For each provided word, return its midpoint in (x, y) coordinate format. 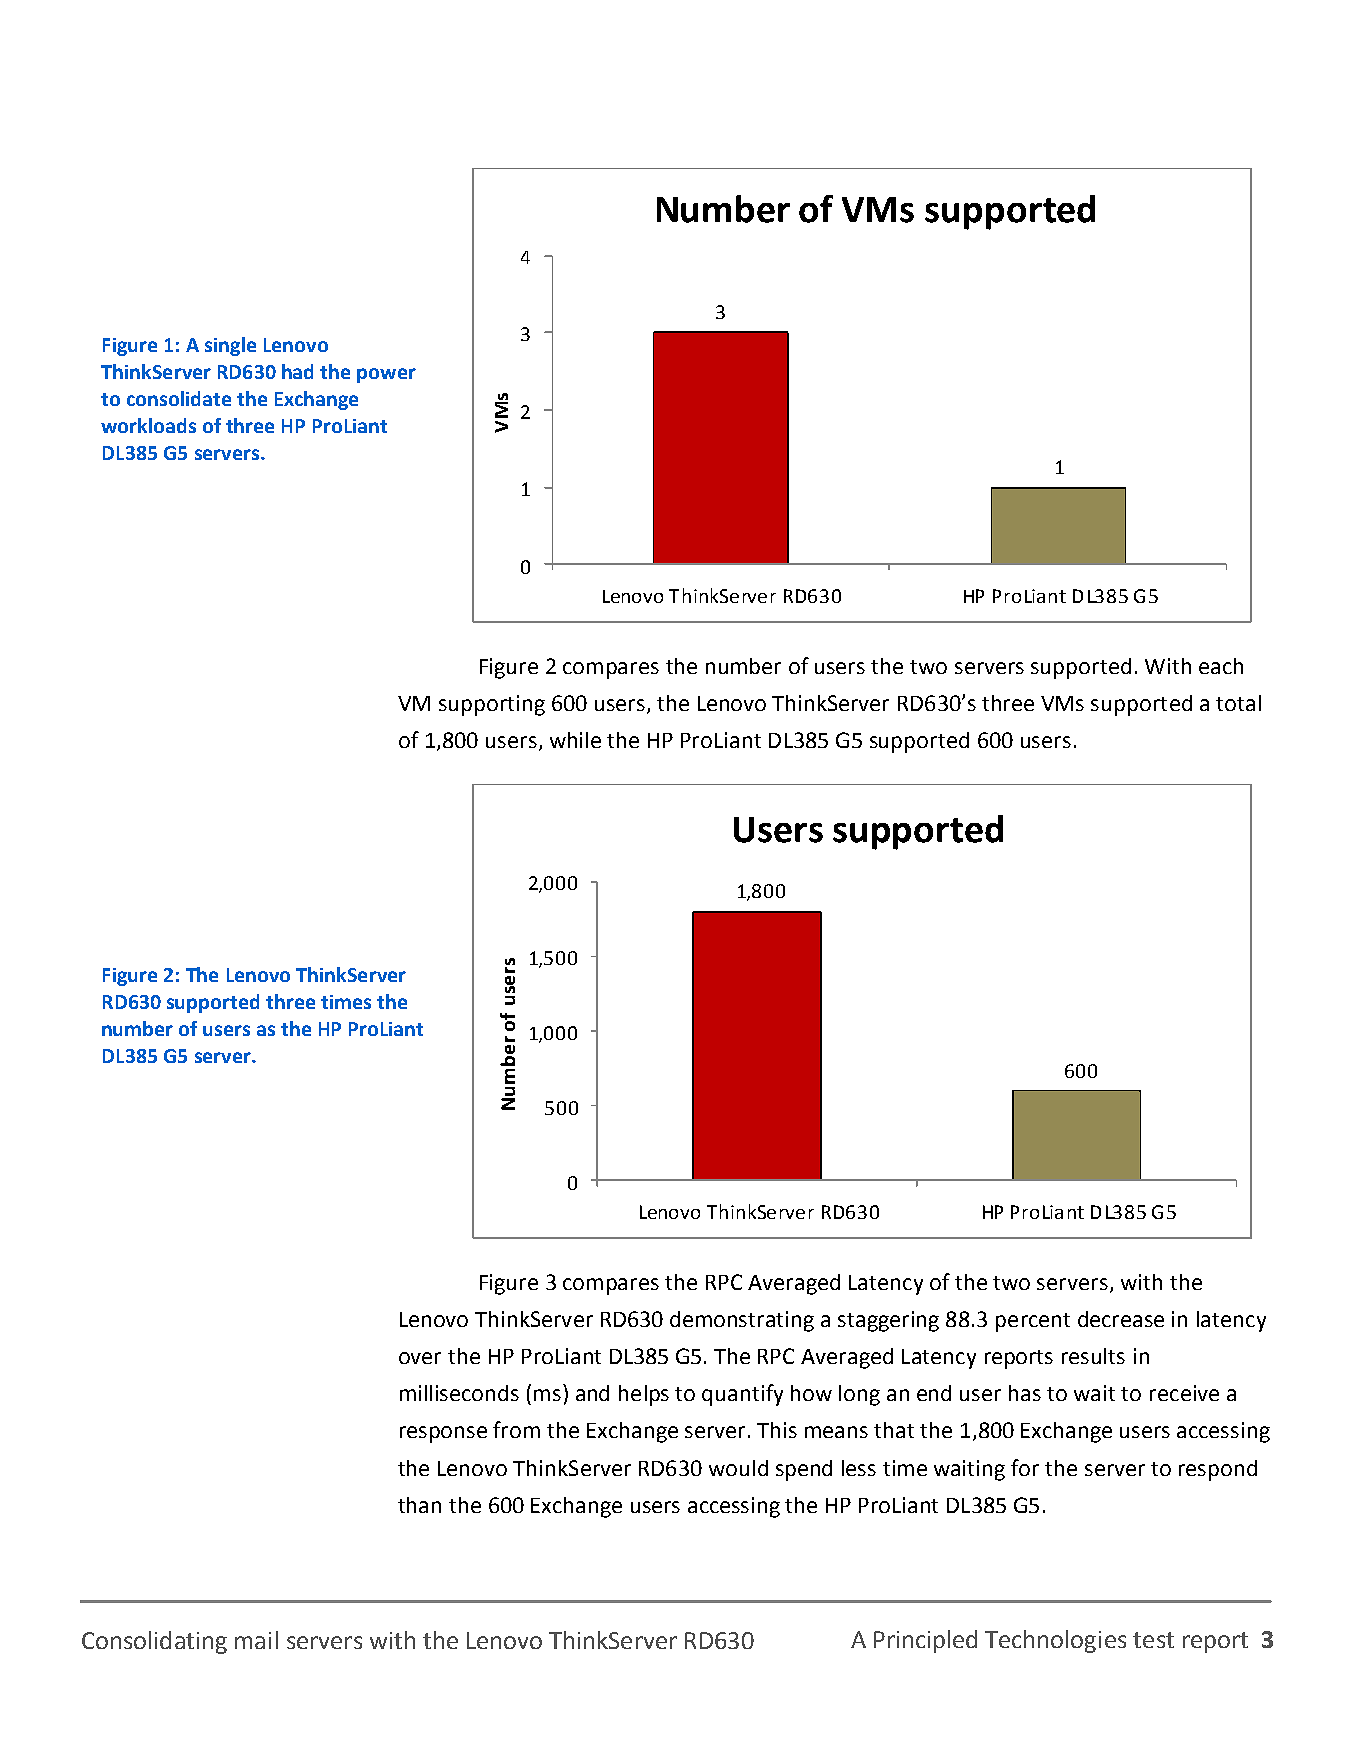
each (1221, 666)
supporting (492, 705)
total (1238, 703)
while (575, 740)
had (297, 371)
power (386, 375)
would (738, 1468)
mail (256, 1640)
